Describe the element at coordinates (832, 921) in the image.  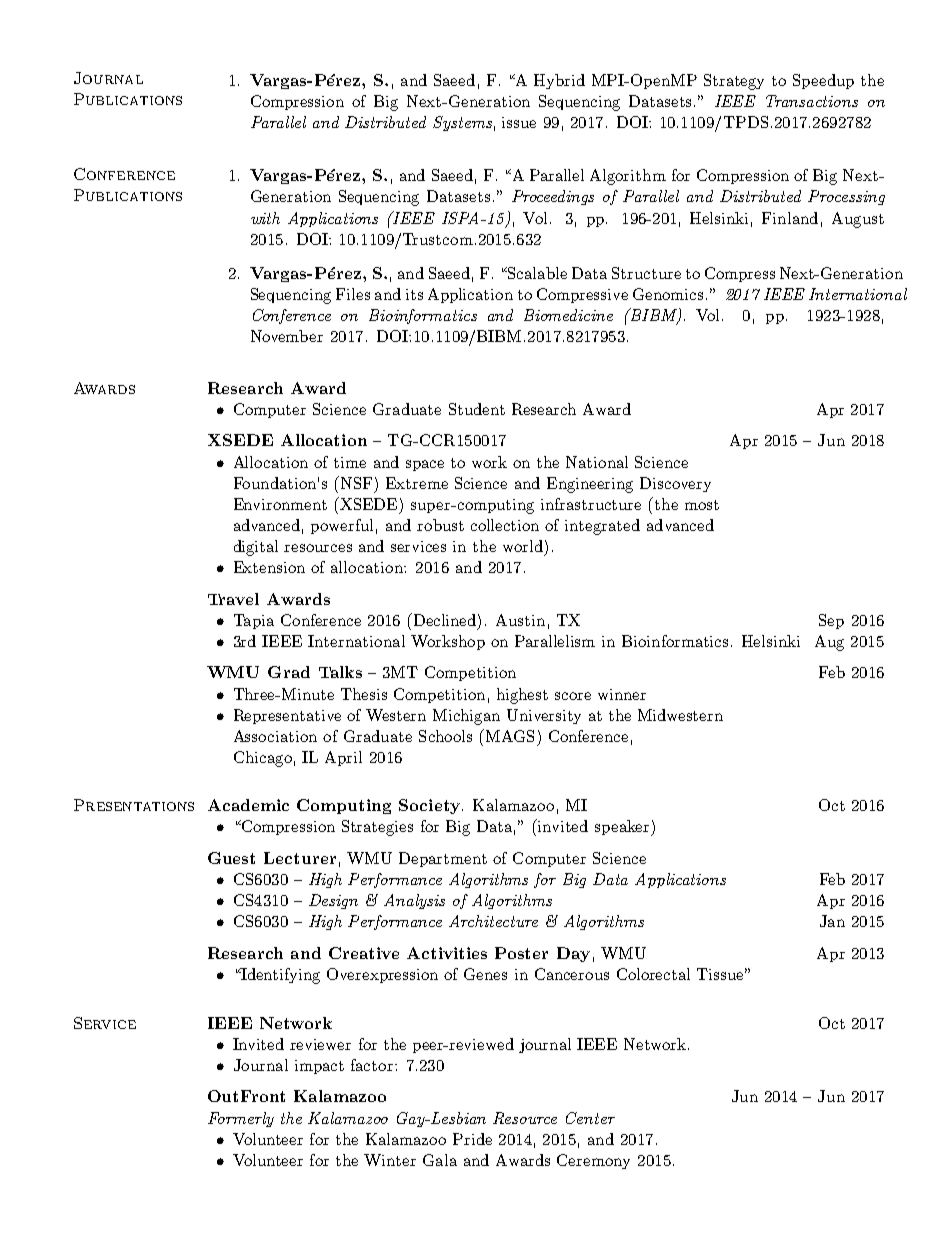
I see `Jan` at that location.
